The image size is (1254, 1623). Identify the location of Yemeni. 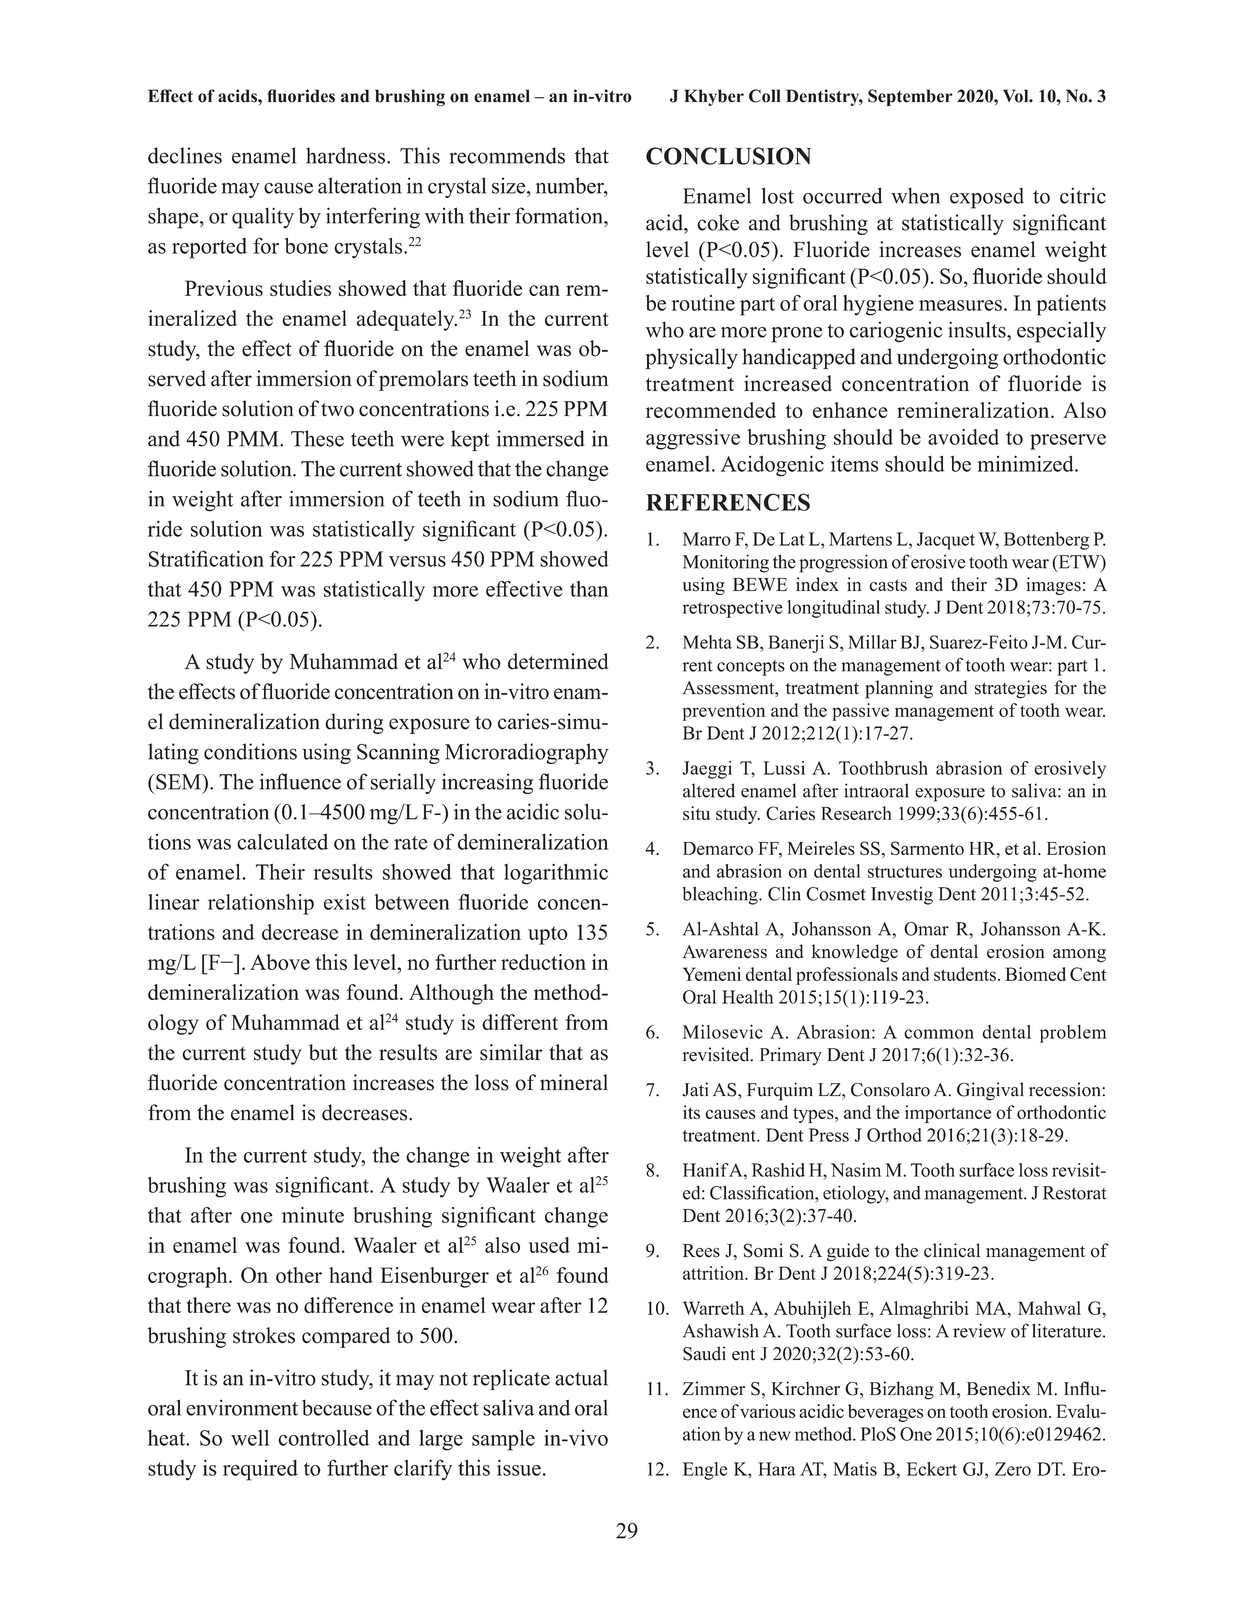
(712, 974).
